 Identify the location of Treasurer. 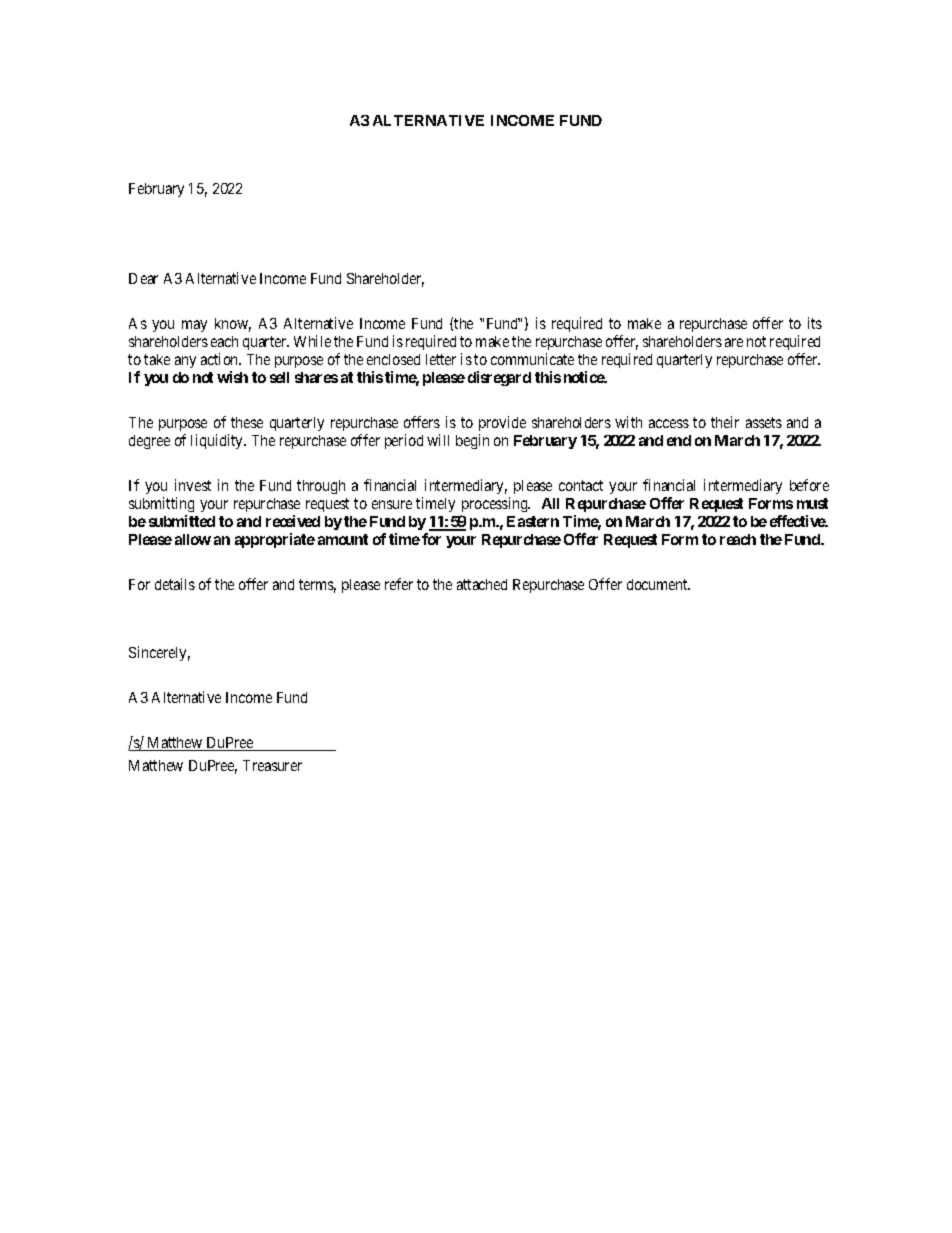
(272, 765).
